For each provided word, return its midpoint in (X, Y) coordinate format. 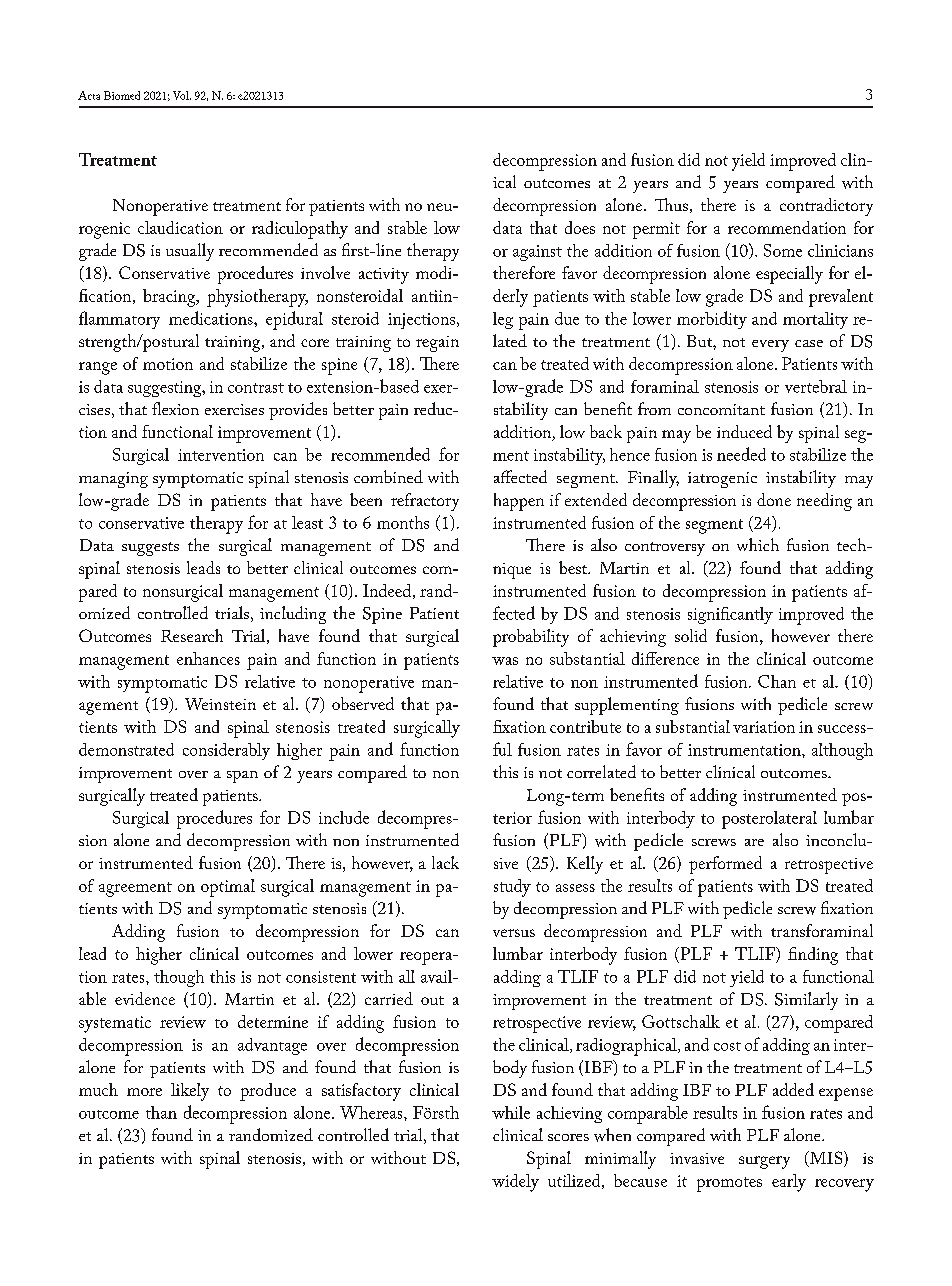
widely (515, 1183)
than (161, 1112)
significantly (730, 615)
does (580, 227)
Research (192, 635)
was (505, 661)
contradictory (826, 207)
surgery (764, 1162)
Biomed (122, 95)
